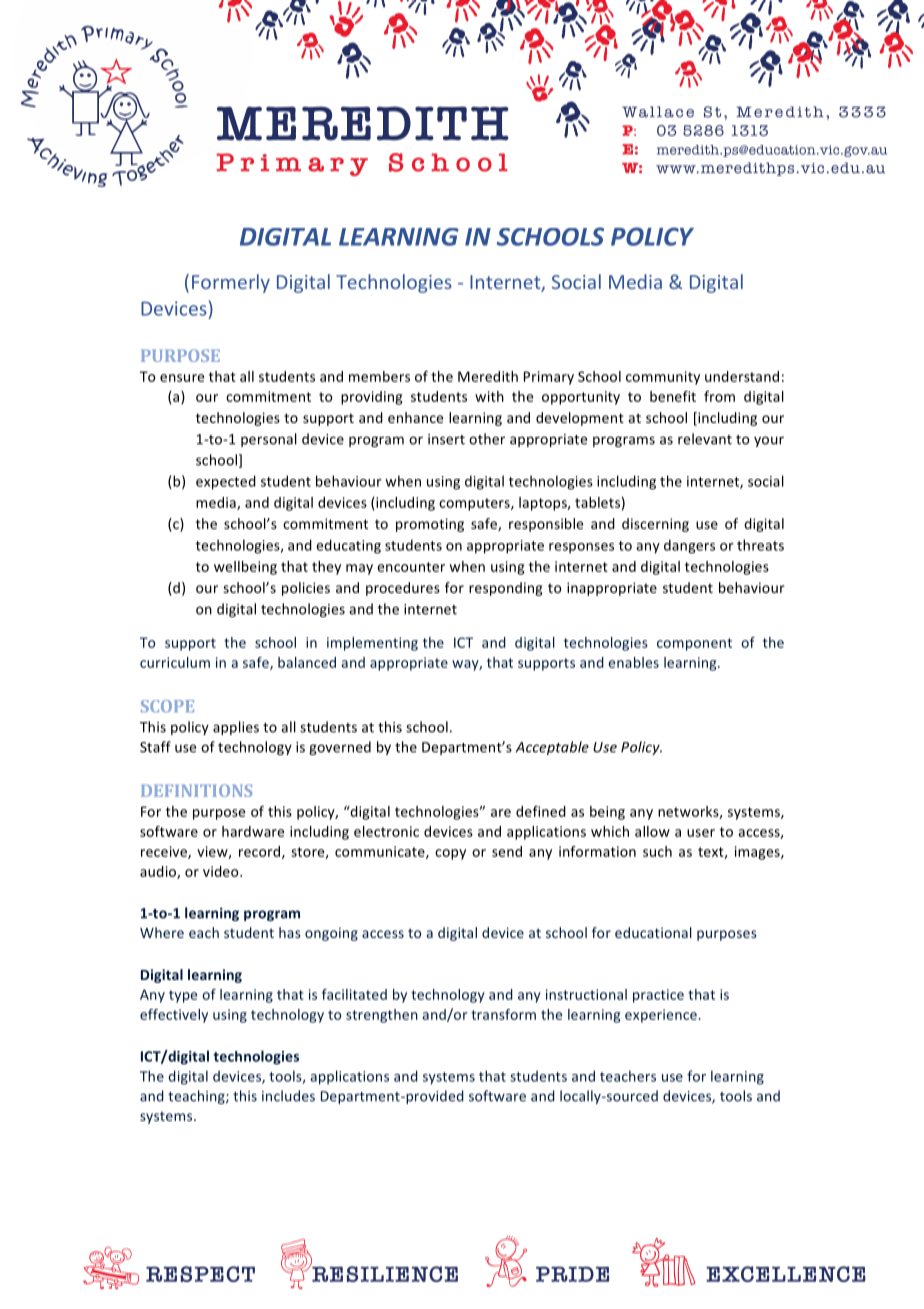 The width and height of the document is (924, 1309). Describe the element at coordinates (236, 728) in the document. I see `applies` at that location.
